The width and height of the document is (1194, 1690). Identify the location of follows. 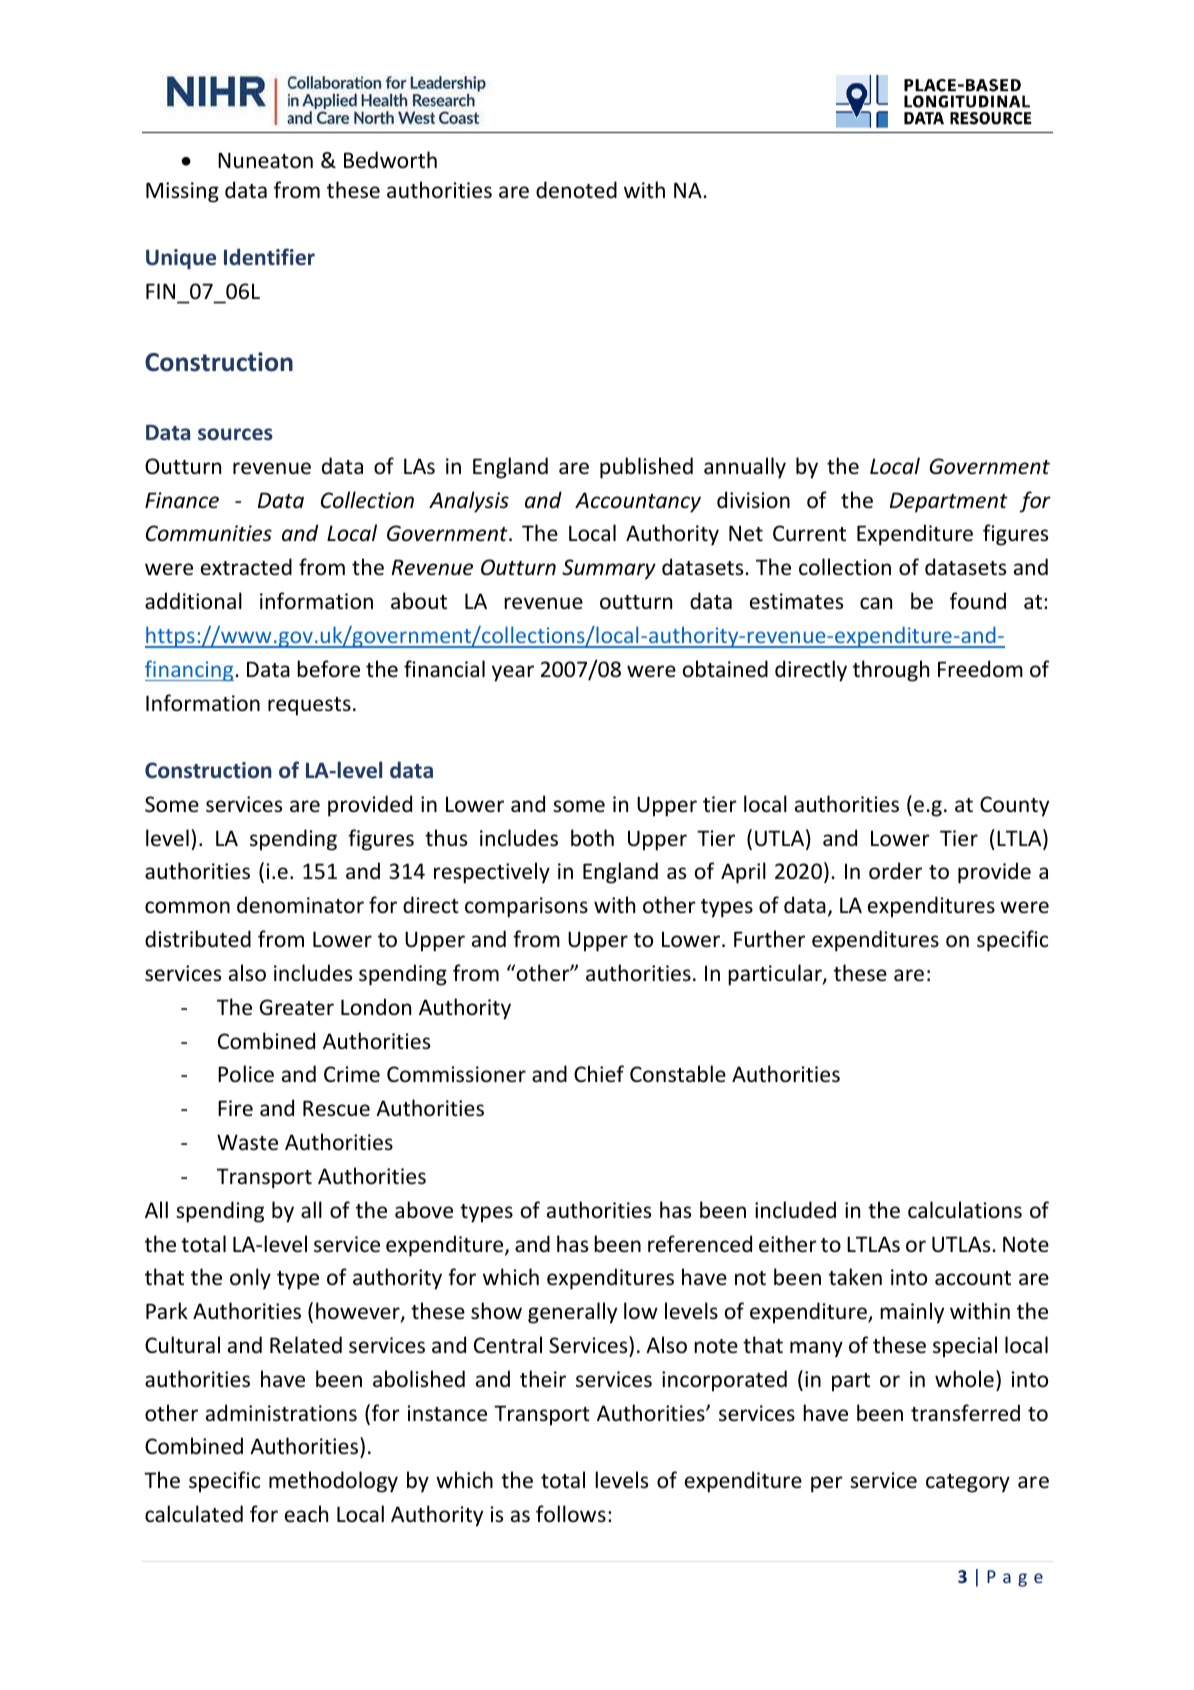
(571, 1514).
